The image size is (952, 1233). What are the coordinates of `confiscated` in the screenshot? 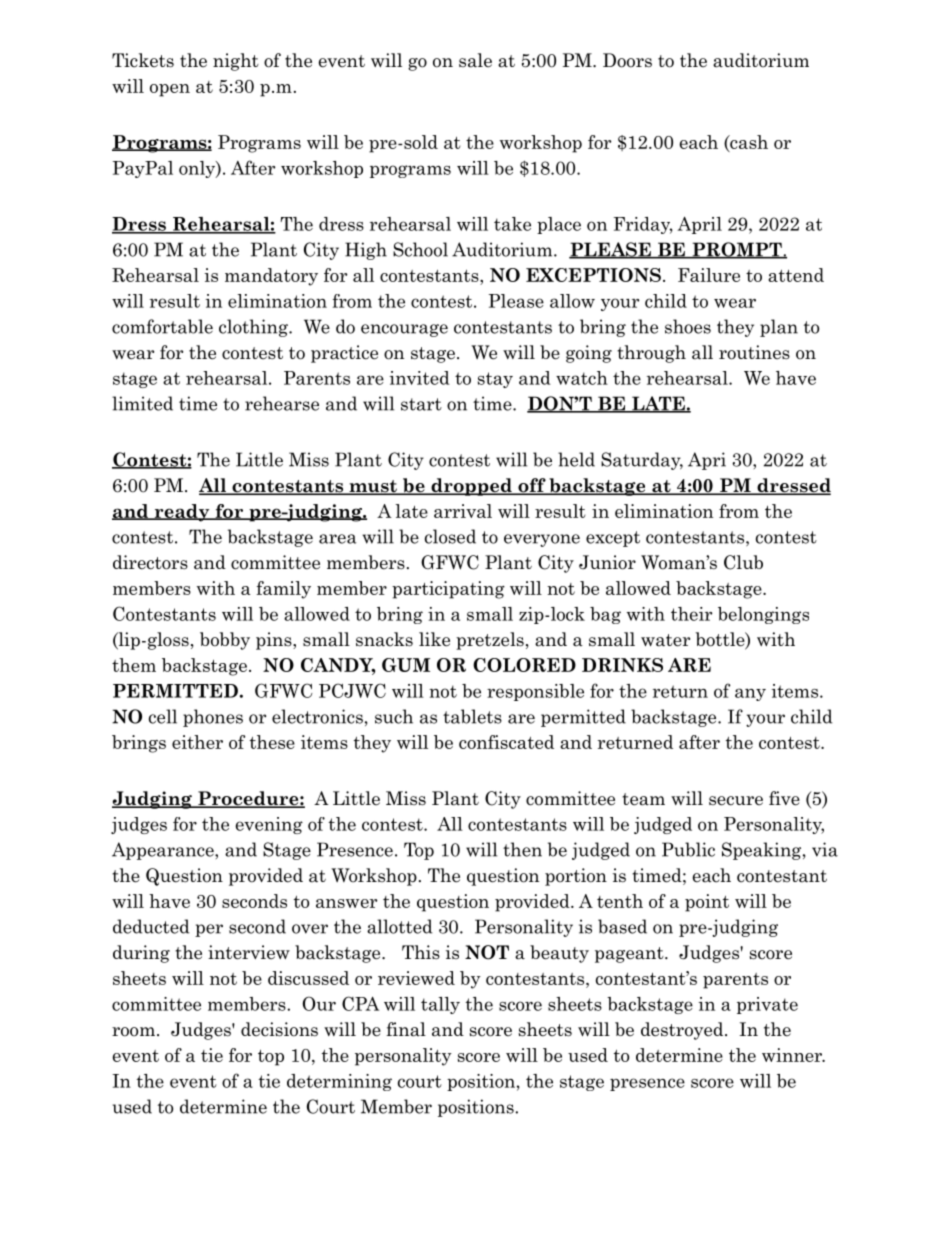 It's located at (506, 742).
